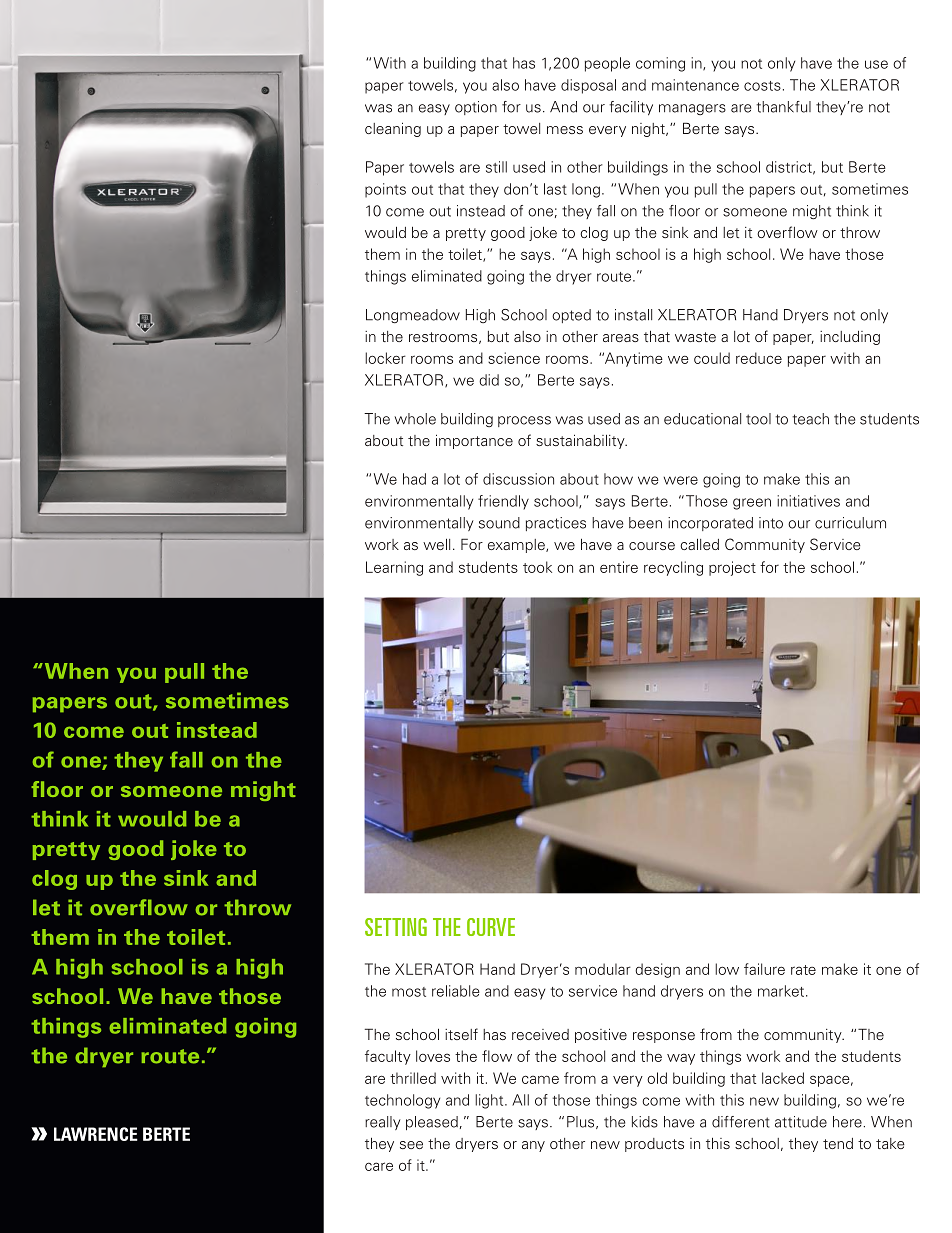  What do you see at coordinates (96, 1134) in the screenshot?
I see `LAWRENCE` at bounding box center [96, 1134].
